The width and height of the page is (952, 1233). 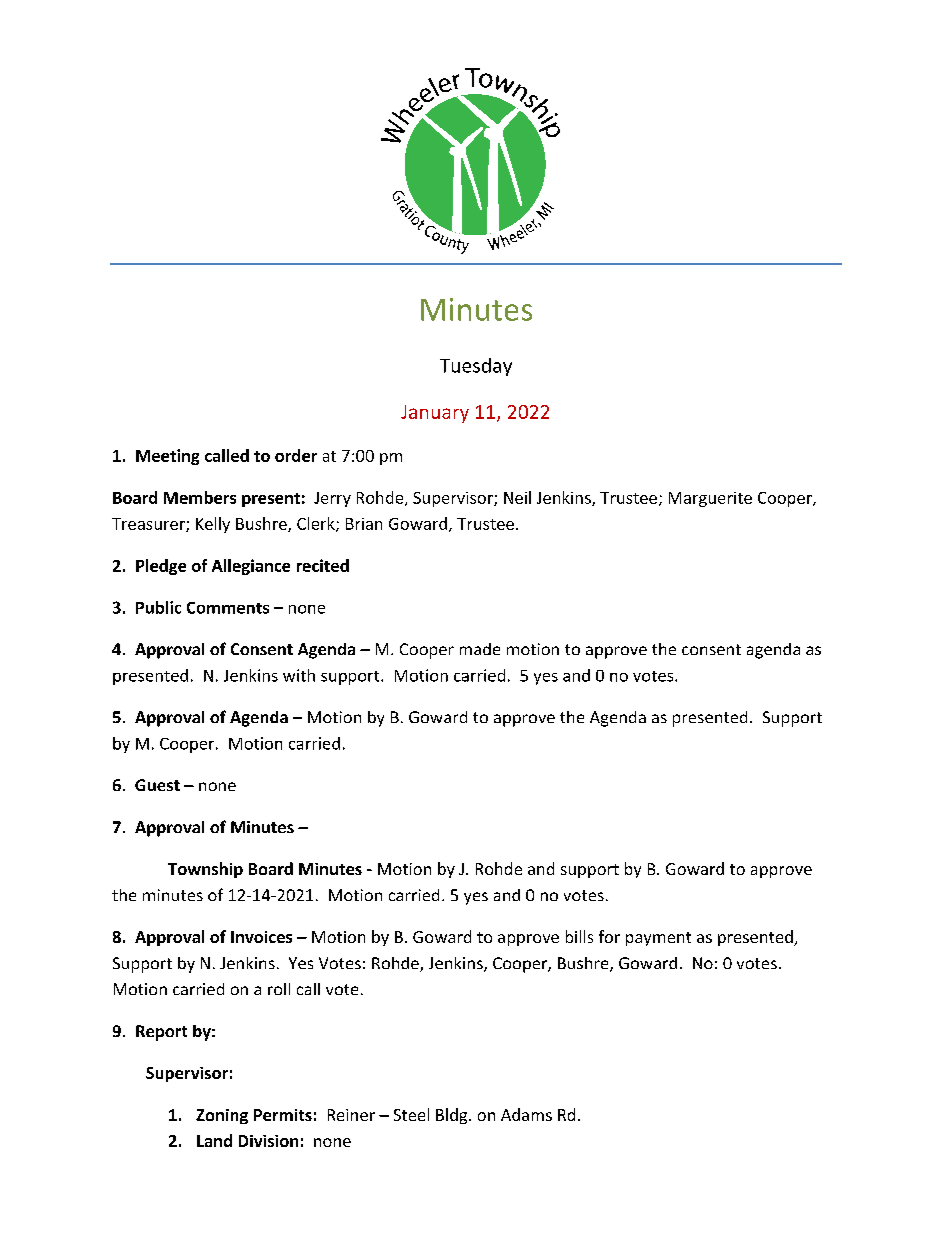 What do you see at coordinates (228, 608) in the page?
I see `Comments` at bounding box center [228, 608].
